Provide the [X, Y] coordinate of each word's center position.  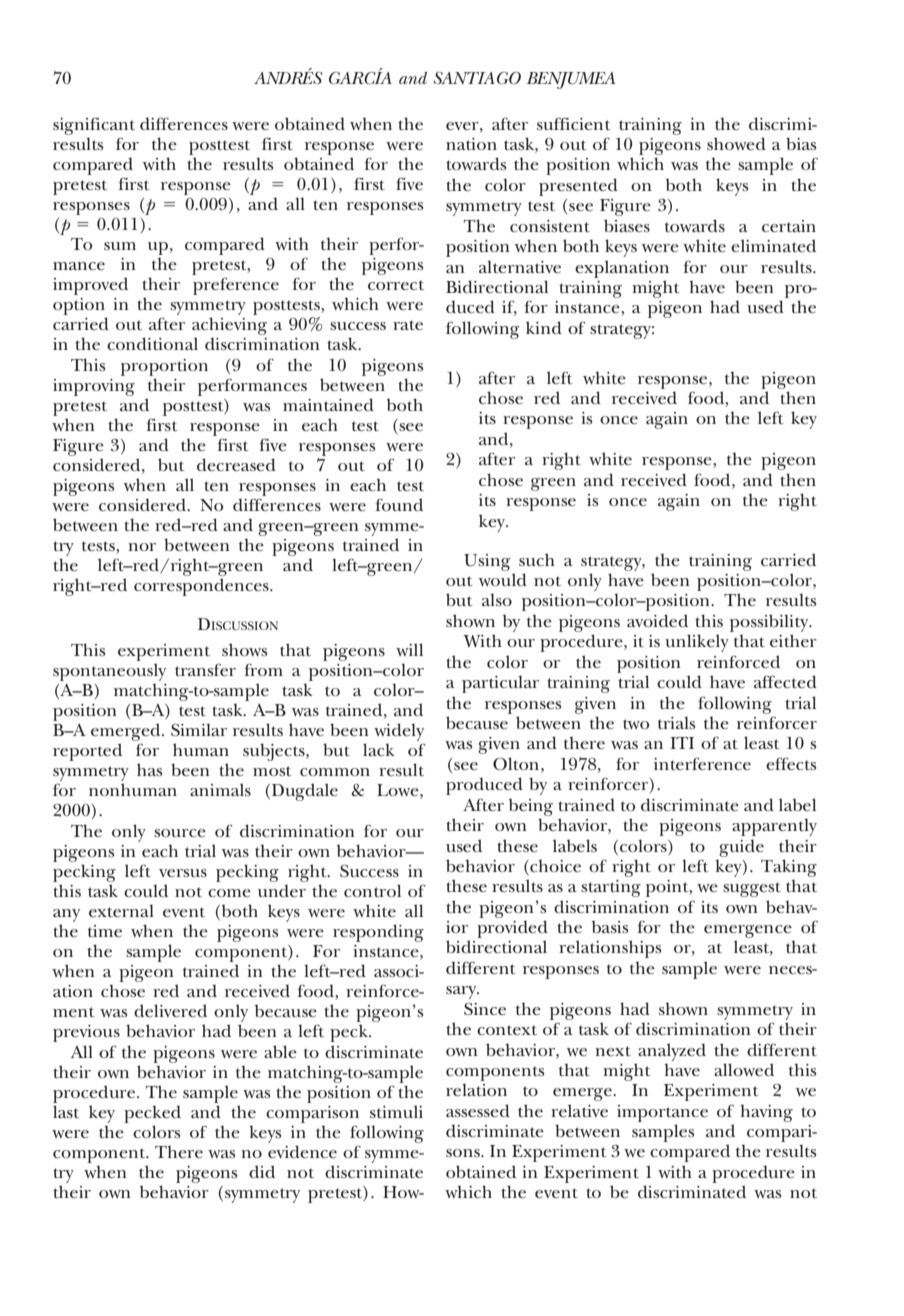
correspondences [202, 587]
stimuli [396, 1111]
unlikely [697, 643]
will [409, 649]
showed [736, 143]
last [66, 1111]
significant [94, 126]
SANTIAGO [477, 78]
